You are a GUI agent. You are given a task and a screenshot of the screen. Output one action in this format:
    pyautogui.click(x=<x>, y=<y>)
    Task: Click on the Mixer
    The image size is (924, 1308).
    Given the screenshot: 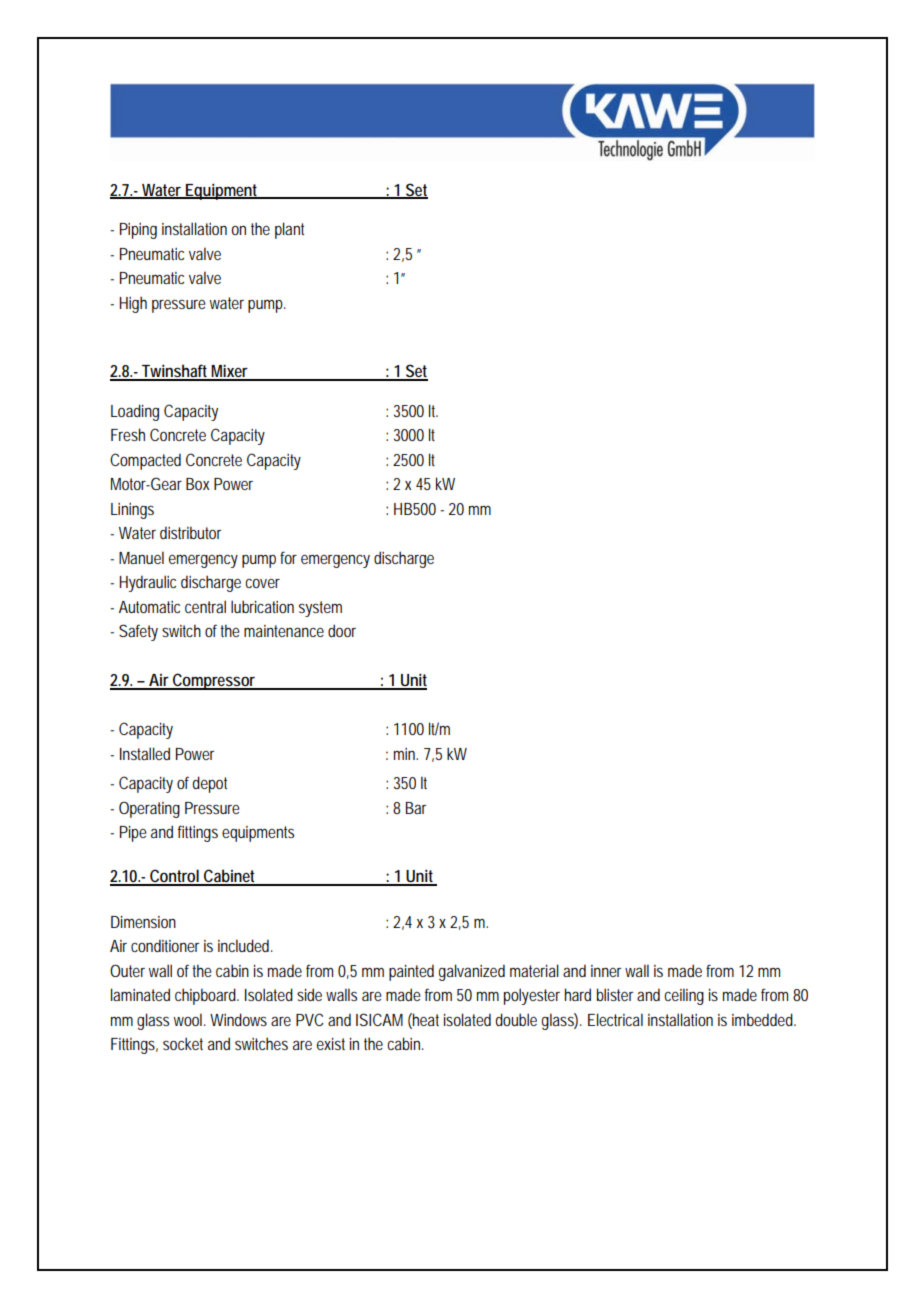 What is the action you would take?
    pyautogui.click(x=230, y=372)
